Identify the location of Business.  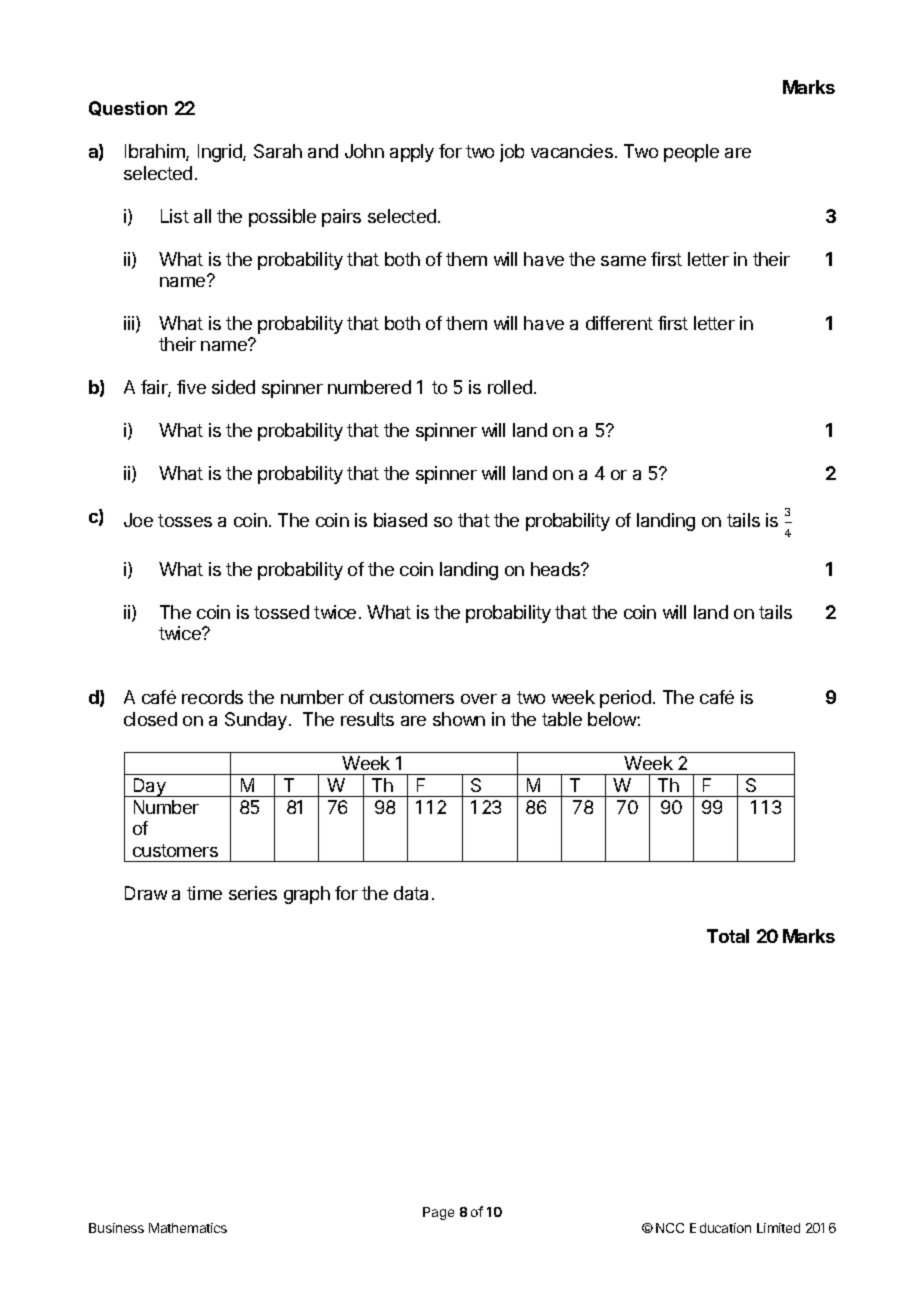
(116, 1228).
